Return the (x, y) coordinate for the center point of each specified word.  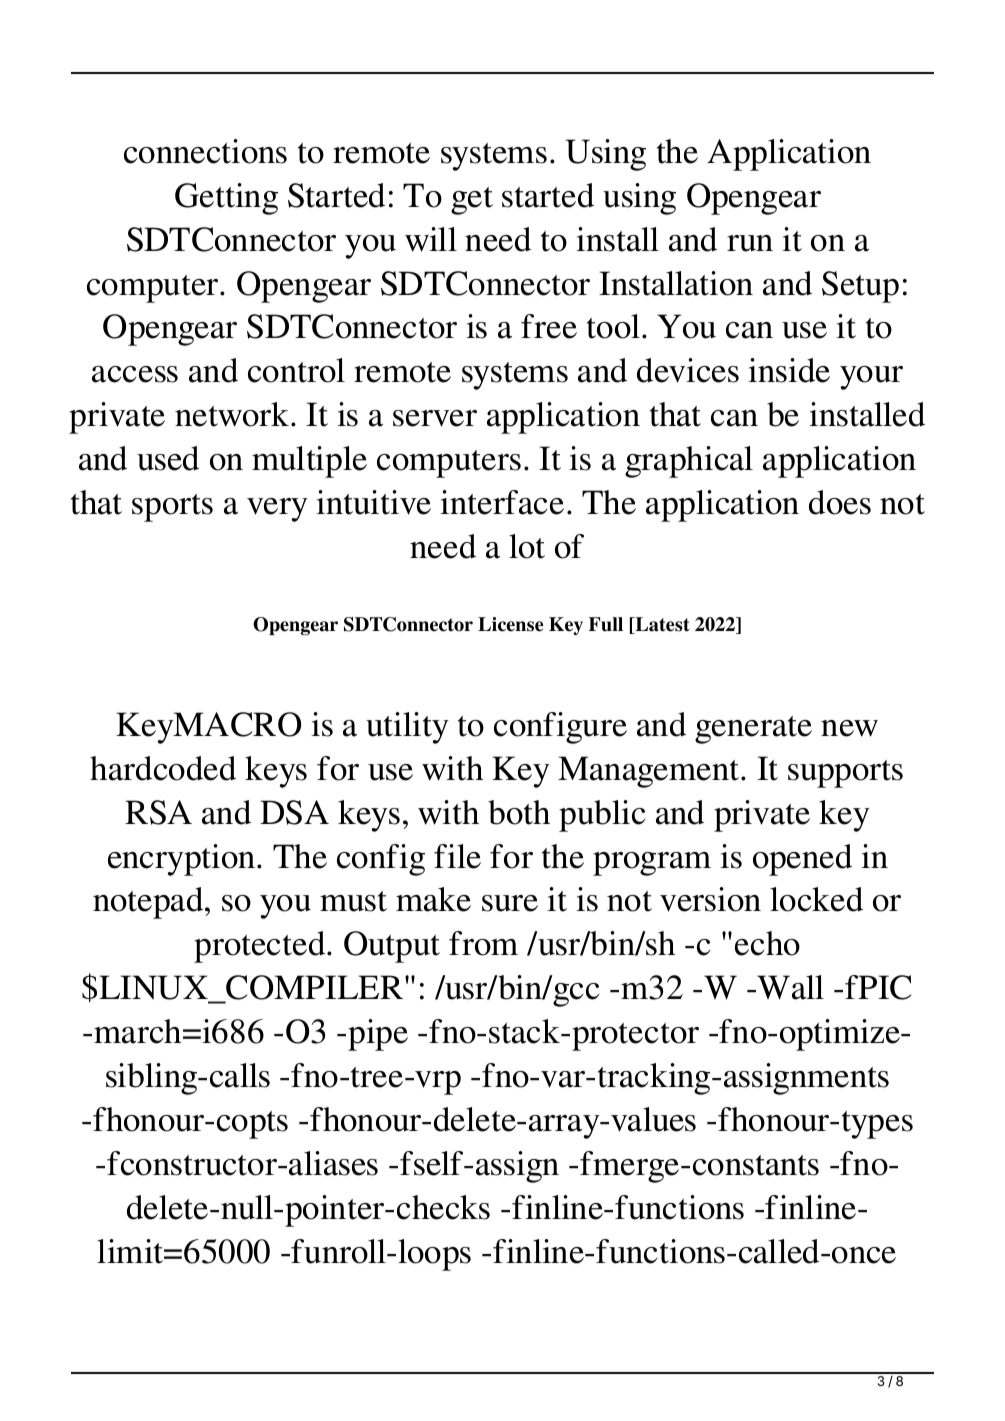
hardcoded (163, 768)
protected (261, 947)
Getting (226, 199)
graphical (689, 462)
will (431, 239)
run (750, 243)
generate (753, 730)
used (168, 458)
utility (407, 728)
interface (502, 502)
